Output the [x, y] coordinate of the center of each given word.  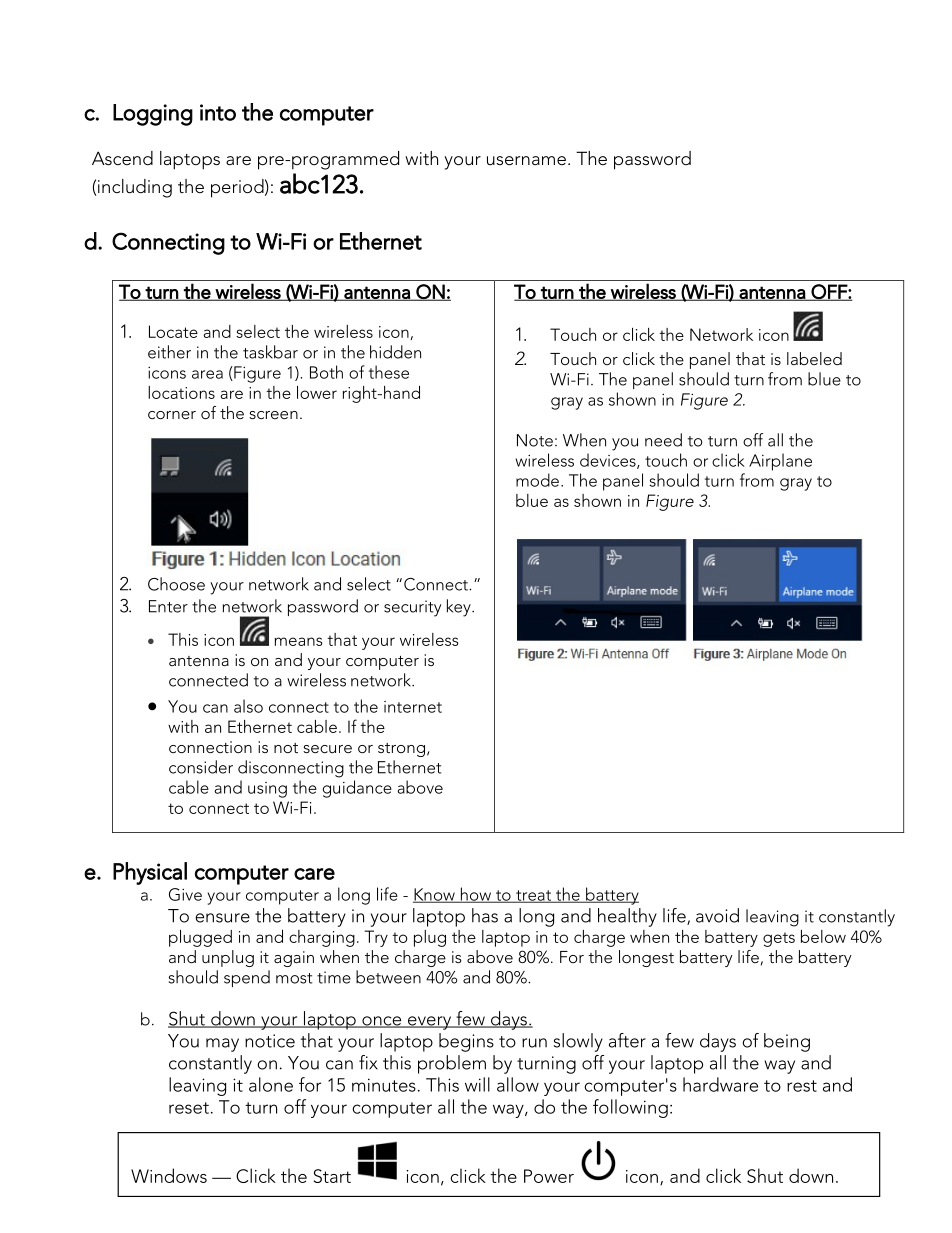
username [526, 161]
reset [189, 1108]
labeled [814, 358]
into [218, 112]
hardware [720, 1084]
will [477, 1084]
